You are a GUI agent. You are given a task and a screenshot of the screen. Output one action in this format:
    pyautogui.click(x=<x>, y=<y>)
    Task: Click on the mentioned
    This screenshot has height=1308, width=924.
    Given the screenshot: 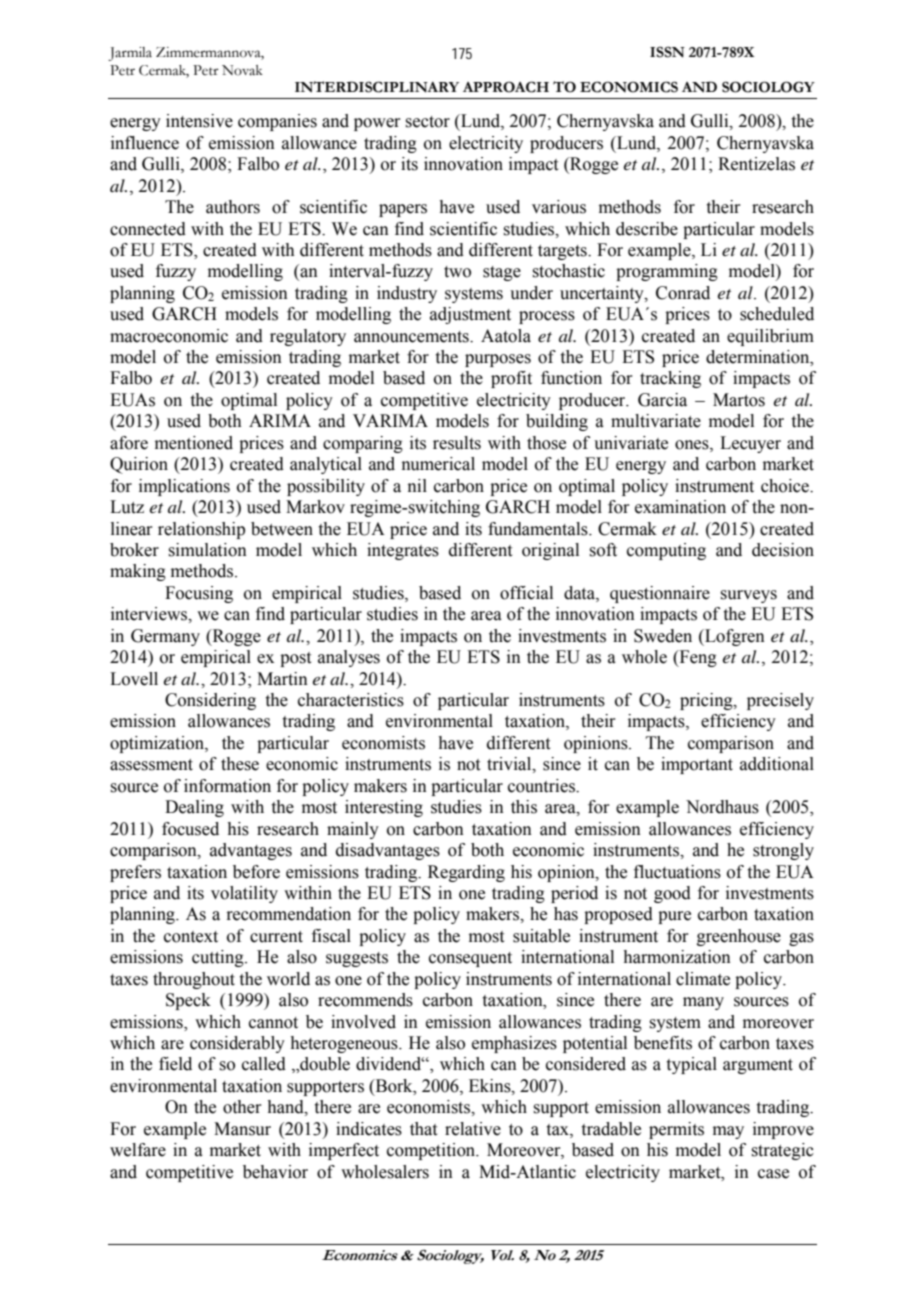 What is the action you would take?
    pyautogui.click(x=194, y=443)
